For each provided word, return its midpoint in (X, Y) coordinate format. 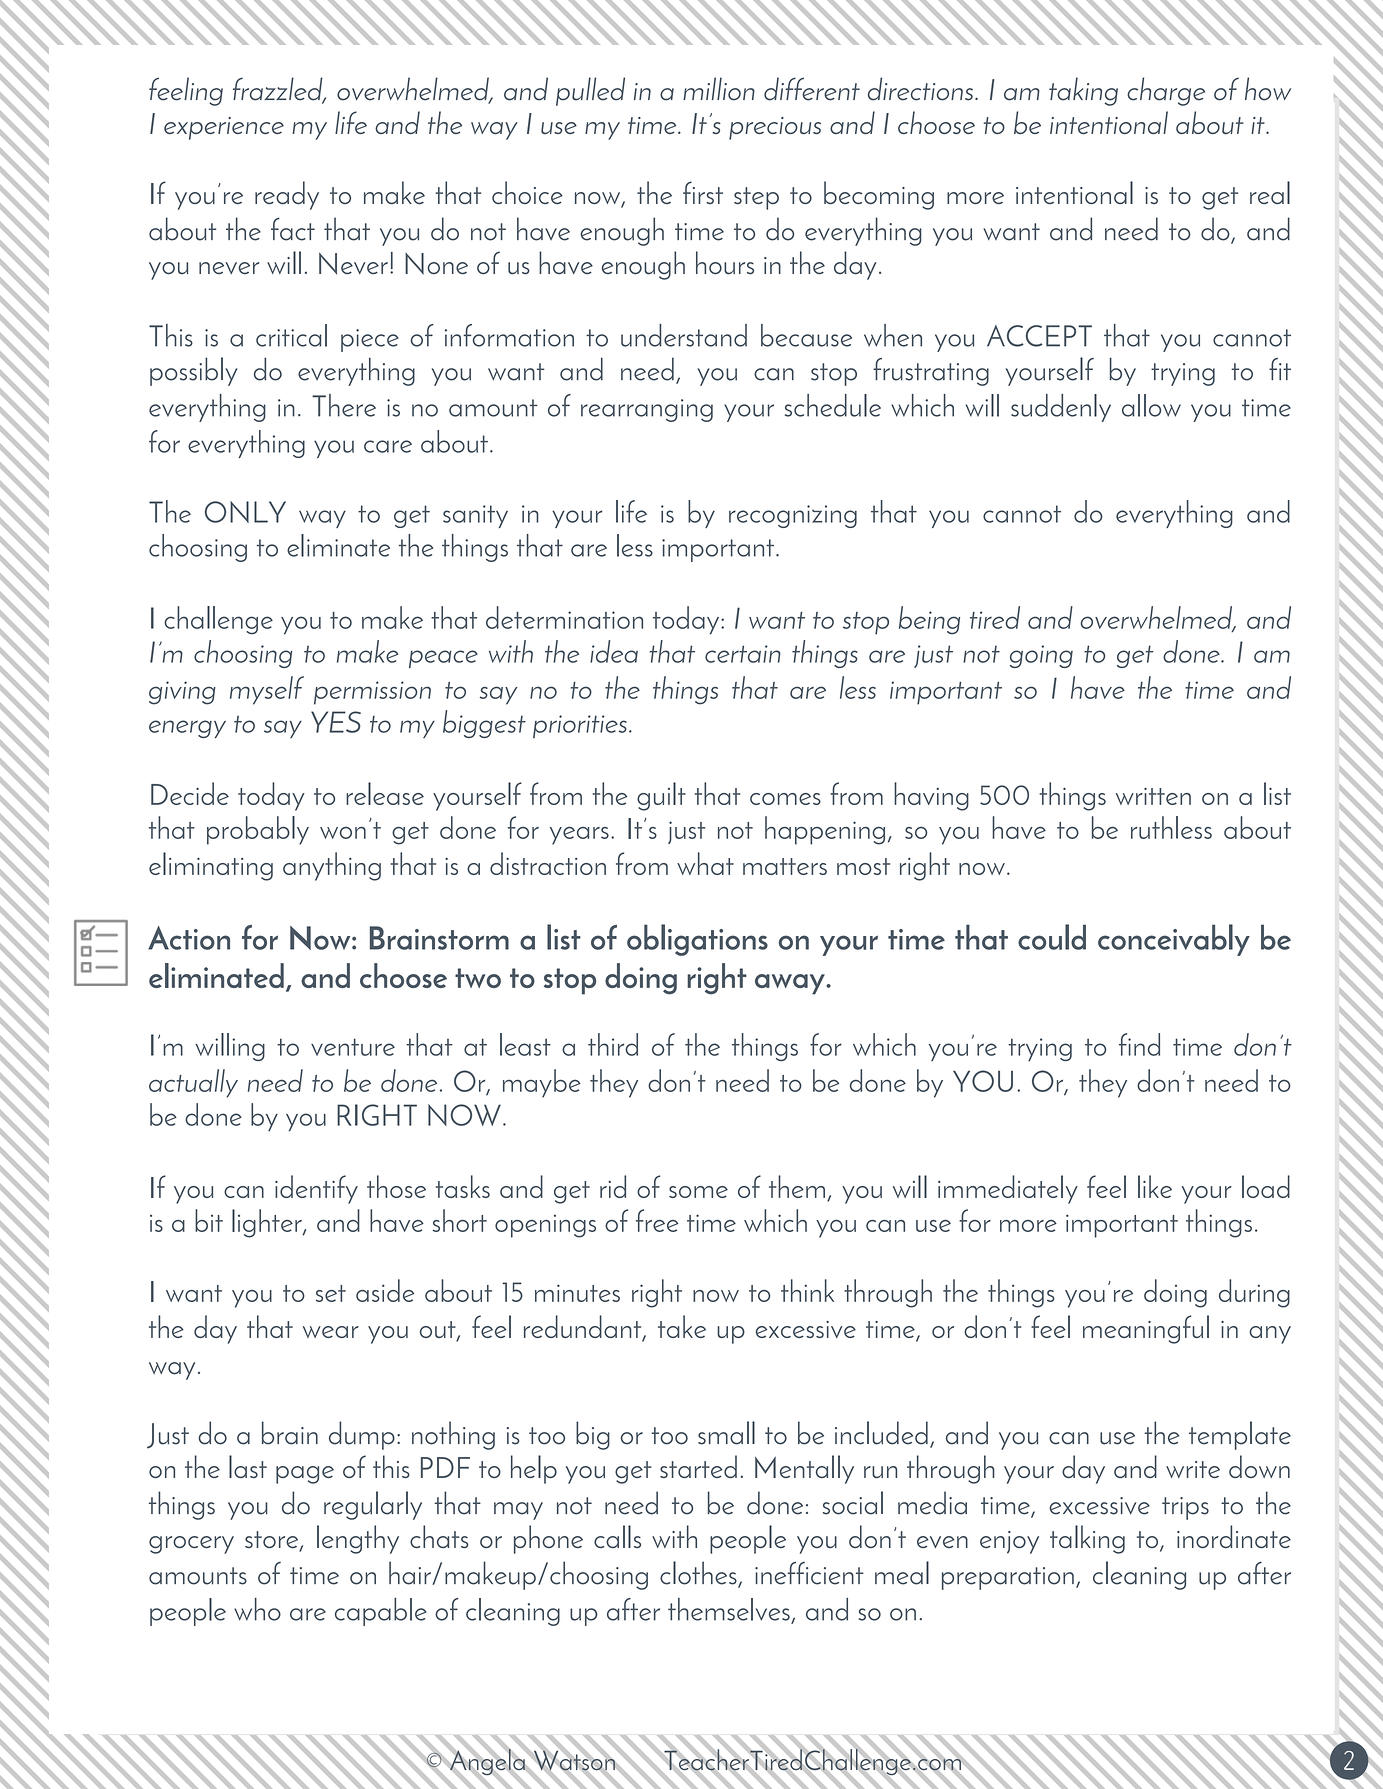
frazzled (279, 90)
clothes (699, 1574)
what (705, 863)
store (273, 1541)
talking (1087, 1539)
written (1153, 796)
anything (332, 866)
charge (1166, 91)
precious (775, 128)
